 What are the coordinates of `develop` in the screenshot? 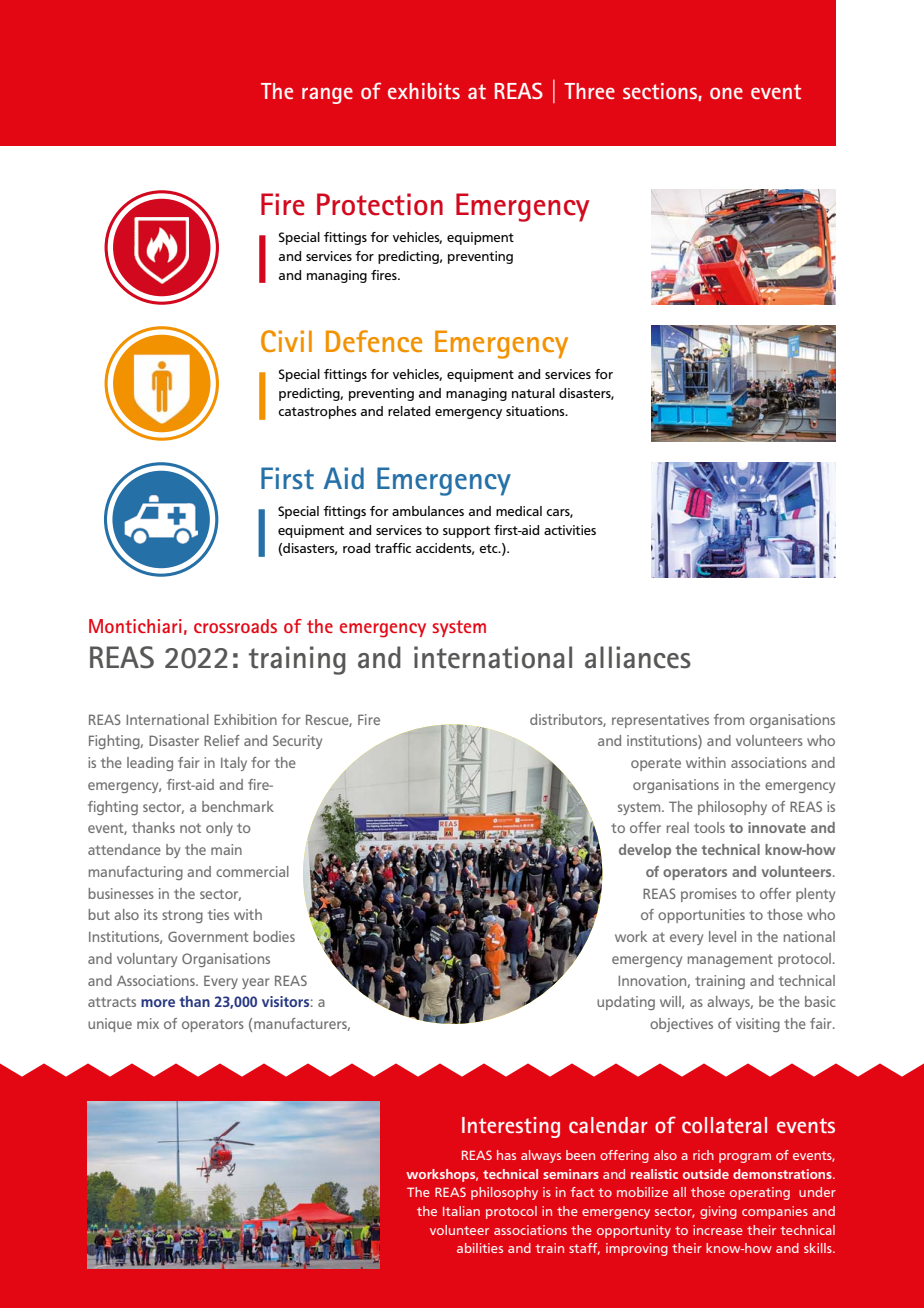 It's located at (645, 851).
